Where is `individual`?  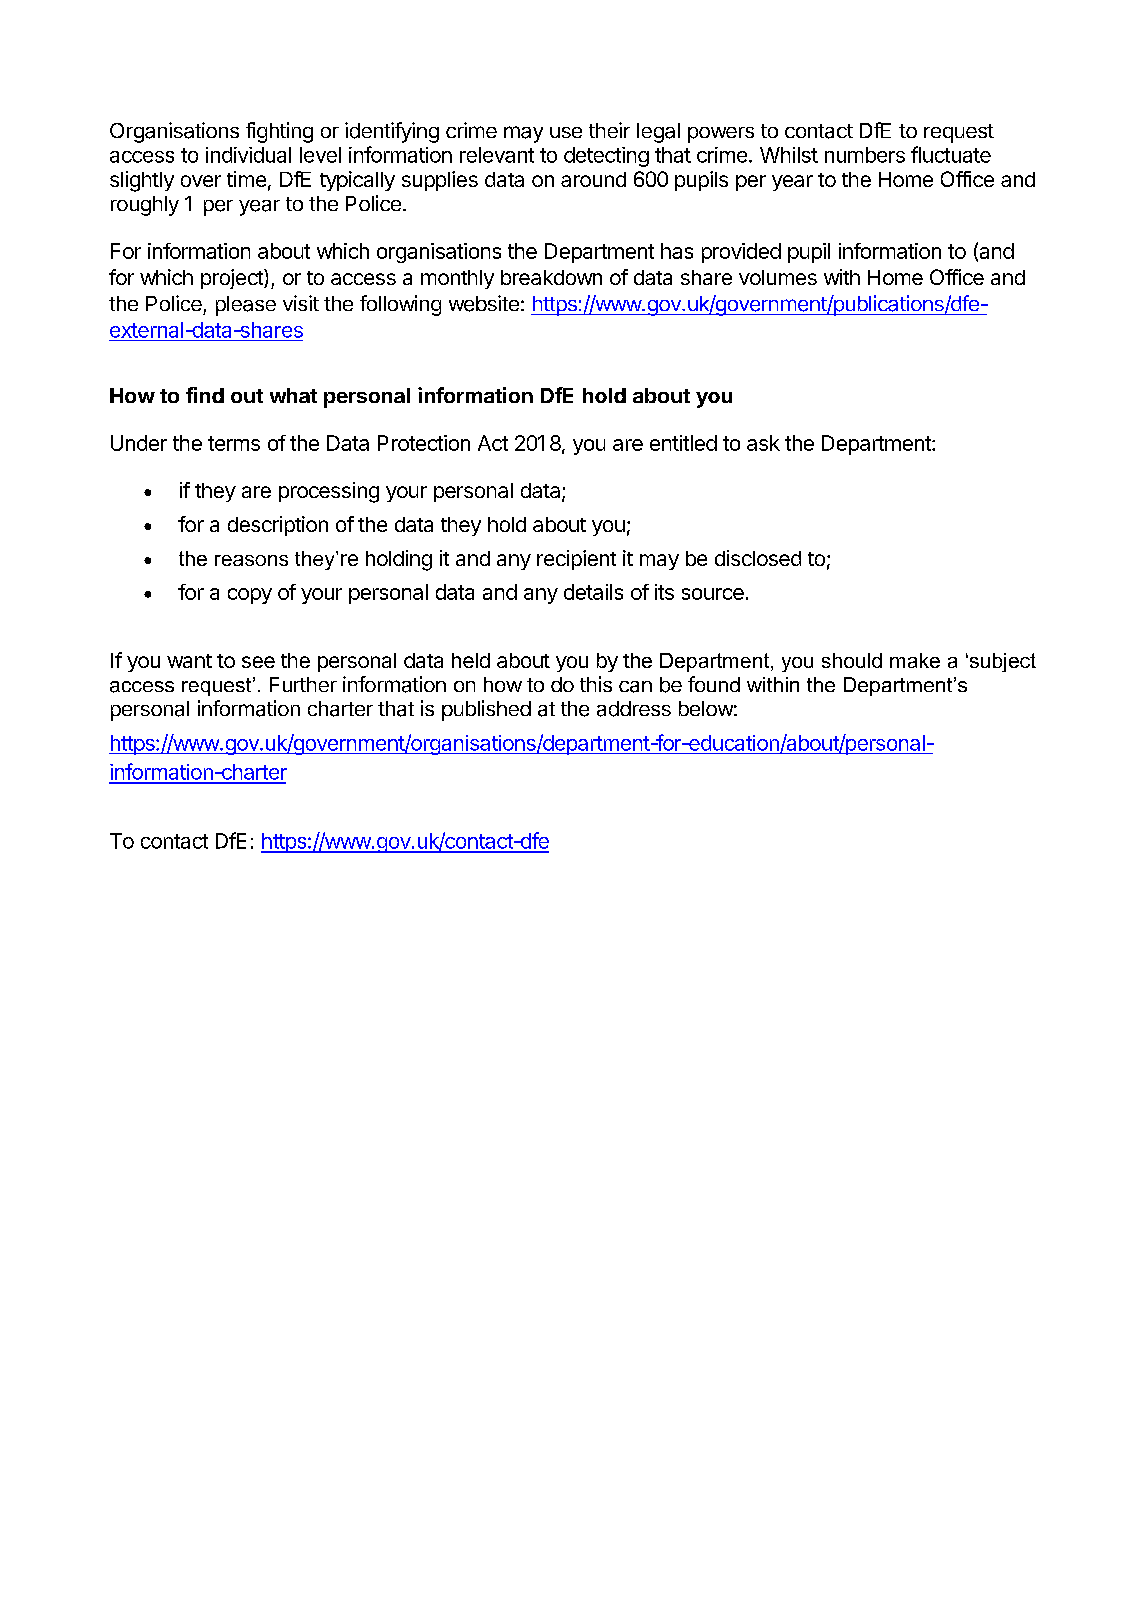
individual is located at coordinates (248, 155).
